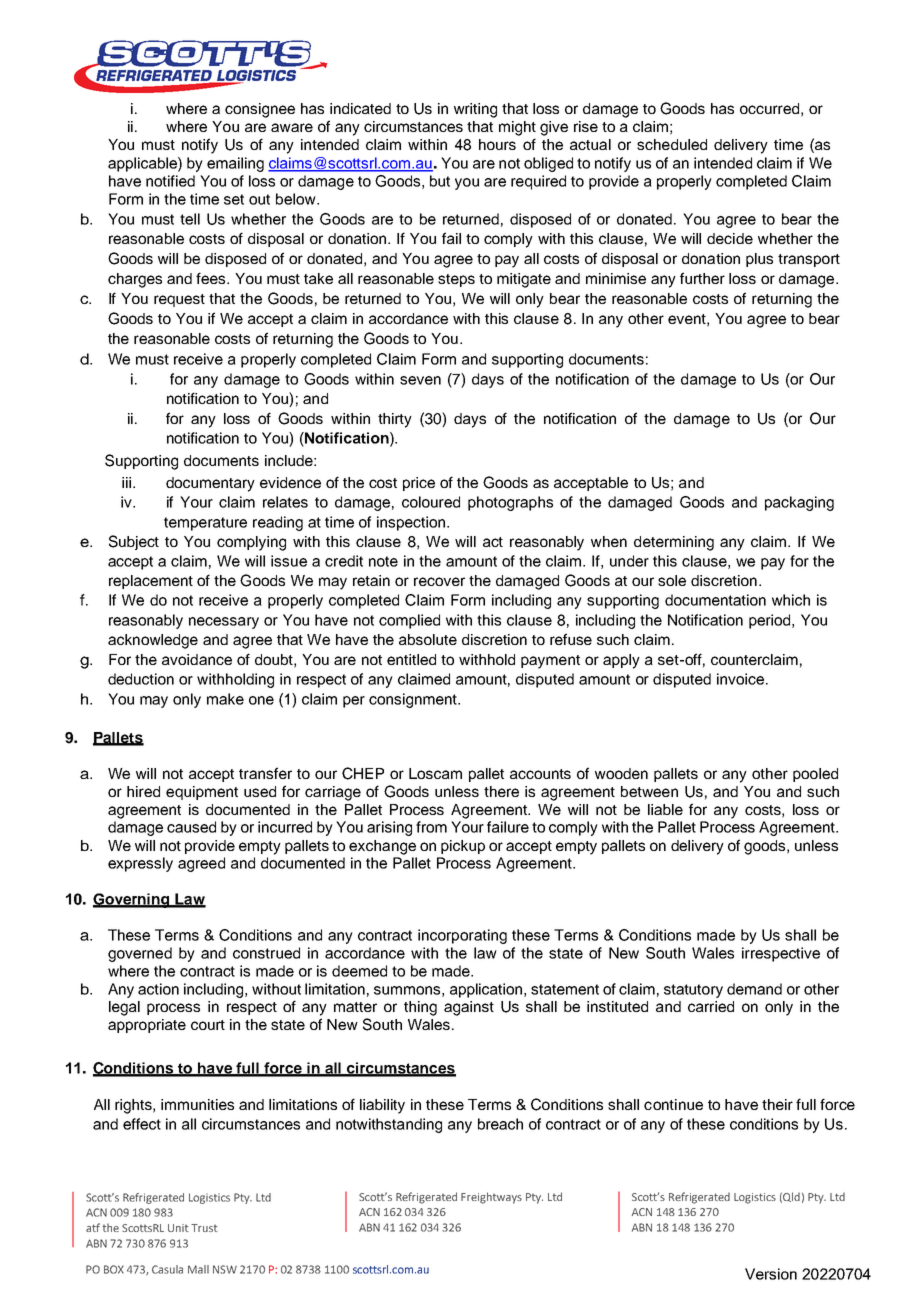 Image resolution: width=924 pixels, height=1309 pixels. Describe the element at coordinates (497, 144) in the document. I see `hours` at that location.
